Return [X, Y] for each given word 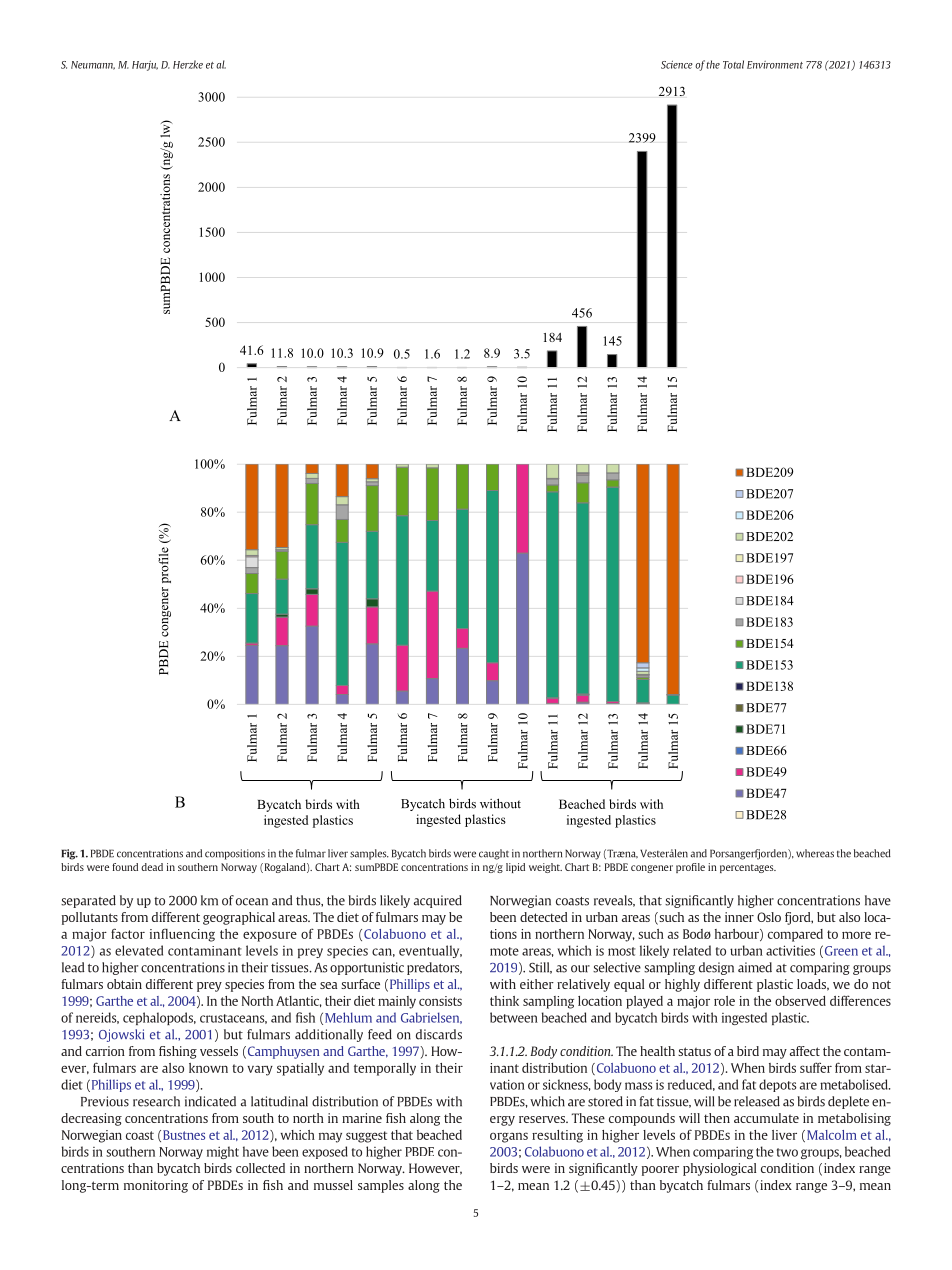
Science [677, 64]
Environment [775, 65]
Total [733, 64]
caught [494, 854]
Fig [69, 854]
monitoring [156, 1186]
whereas [815, 853]
